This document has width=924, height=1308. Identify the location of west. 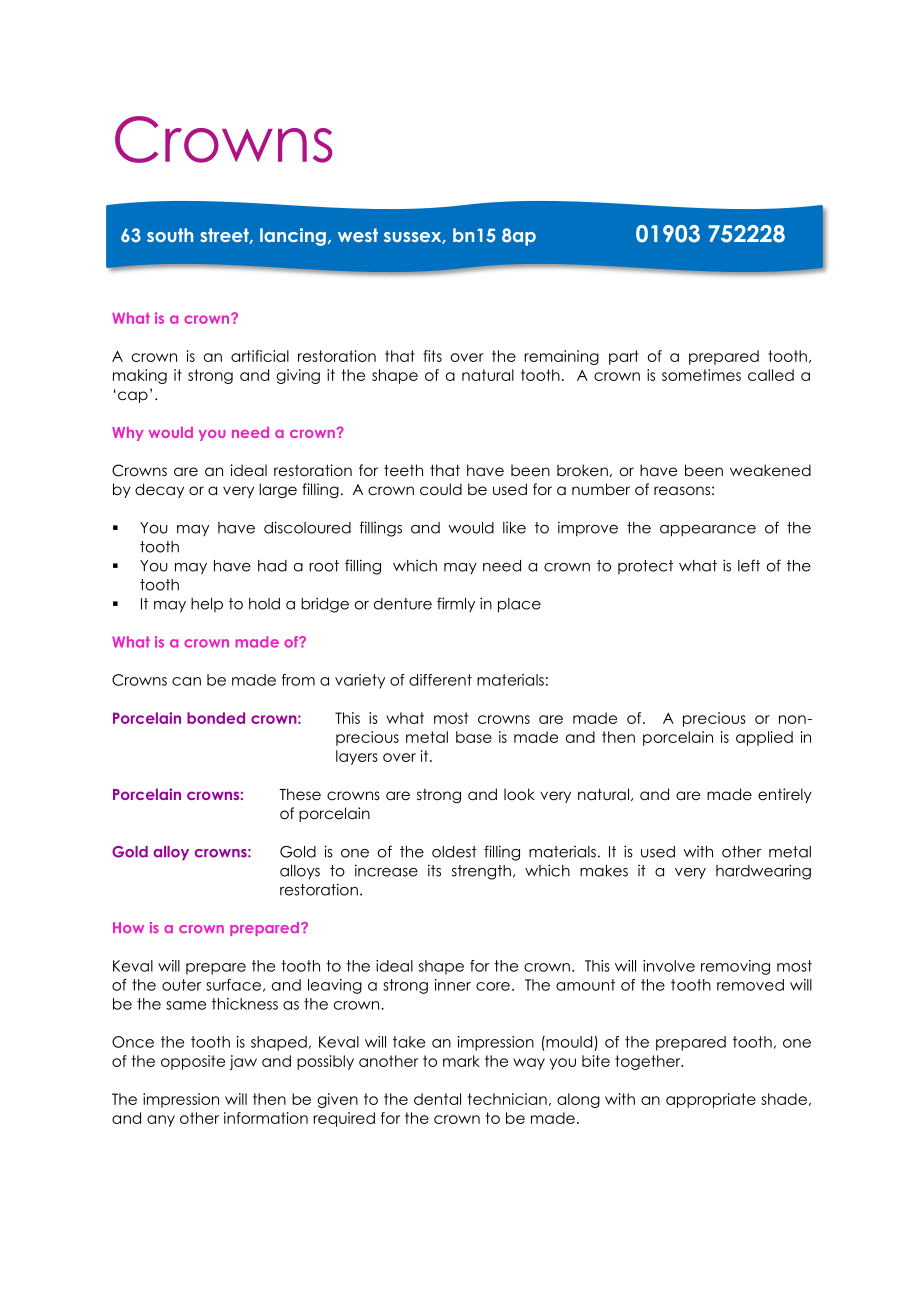
(358, 235).
